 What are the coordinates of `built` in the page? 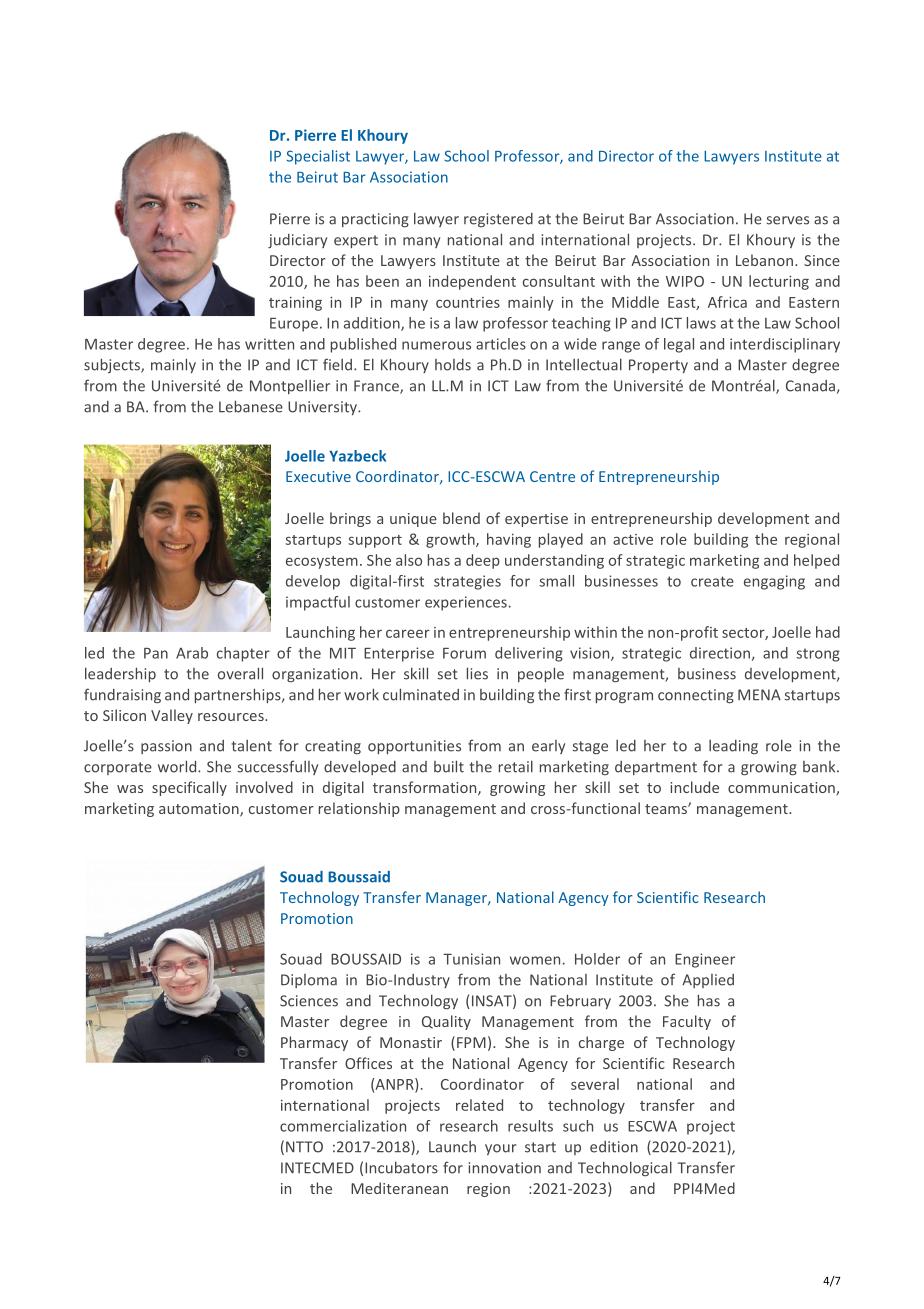 It's located at (449, 766).
